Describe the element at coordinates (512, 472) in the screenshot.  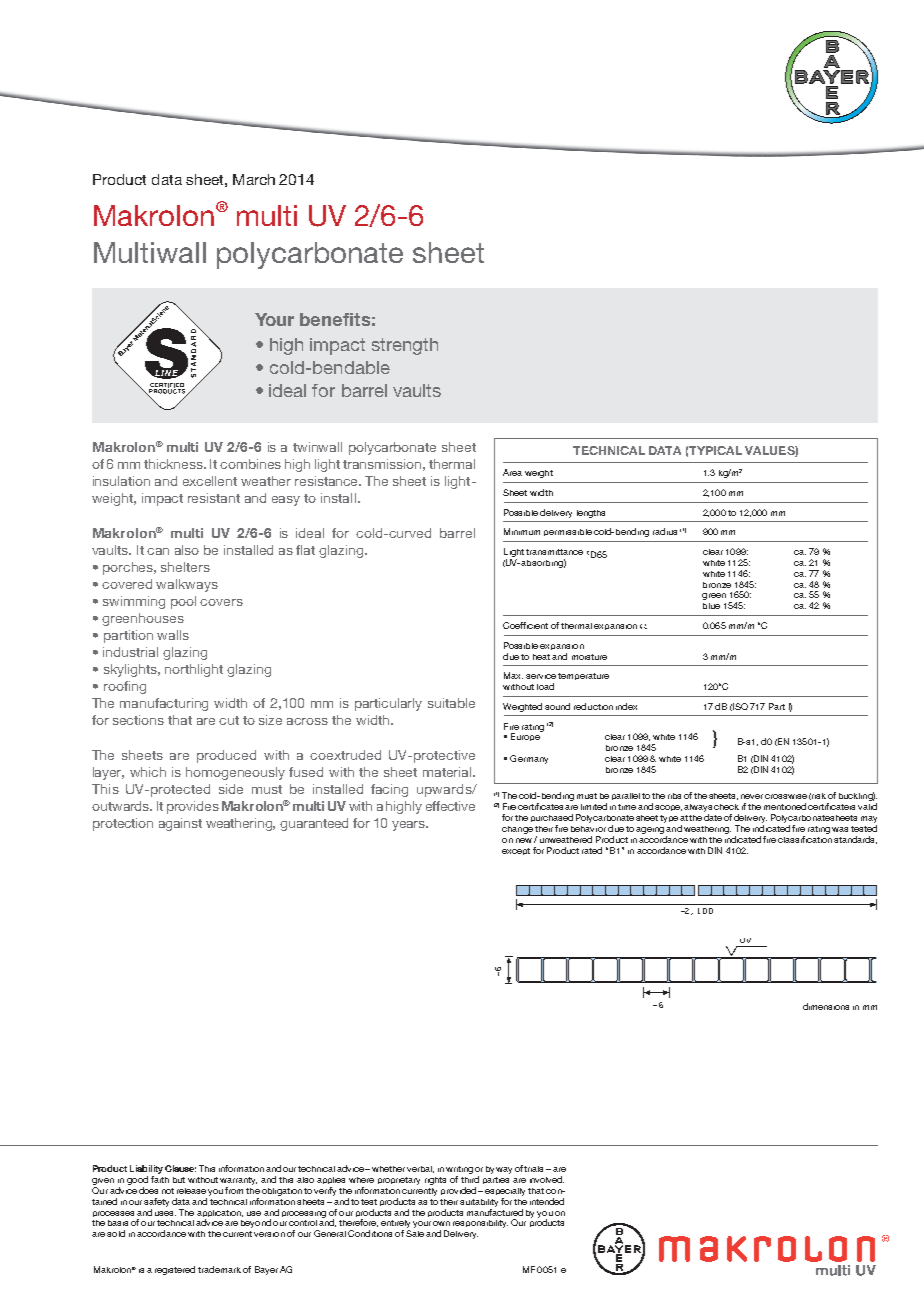
I see `Area` at that location.
